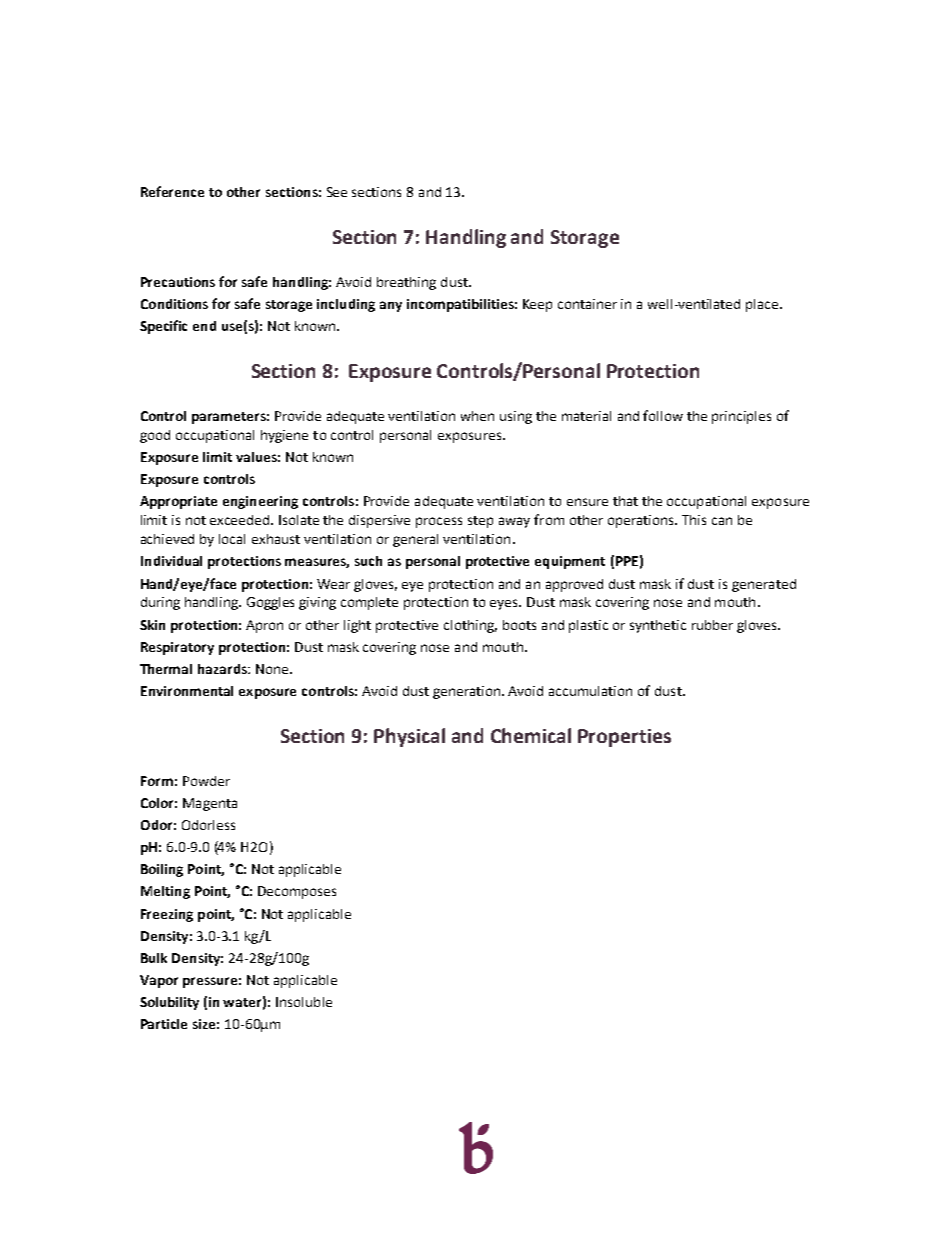  What do you see at coordinates (406, 283) in the screenshot?
I see `breathing` at bounding box center [406, 283].
